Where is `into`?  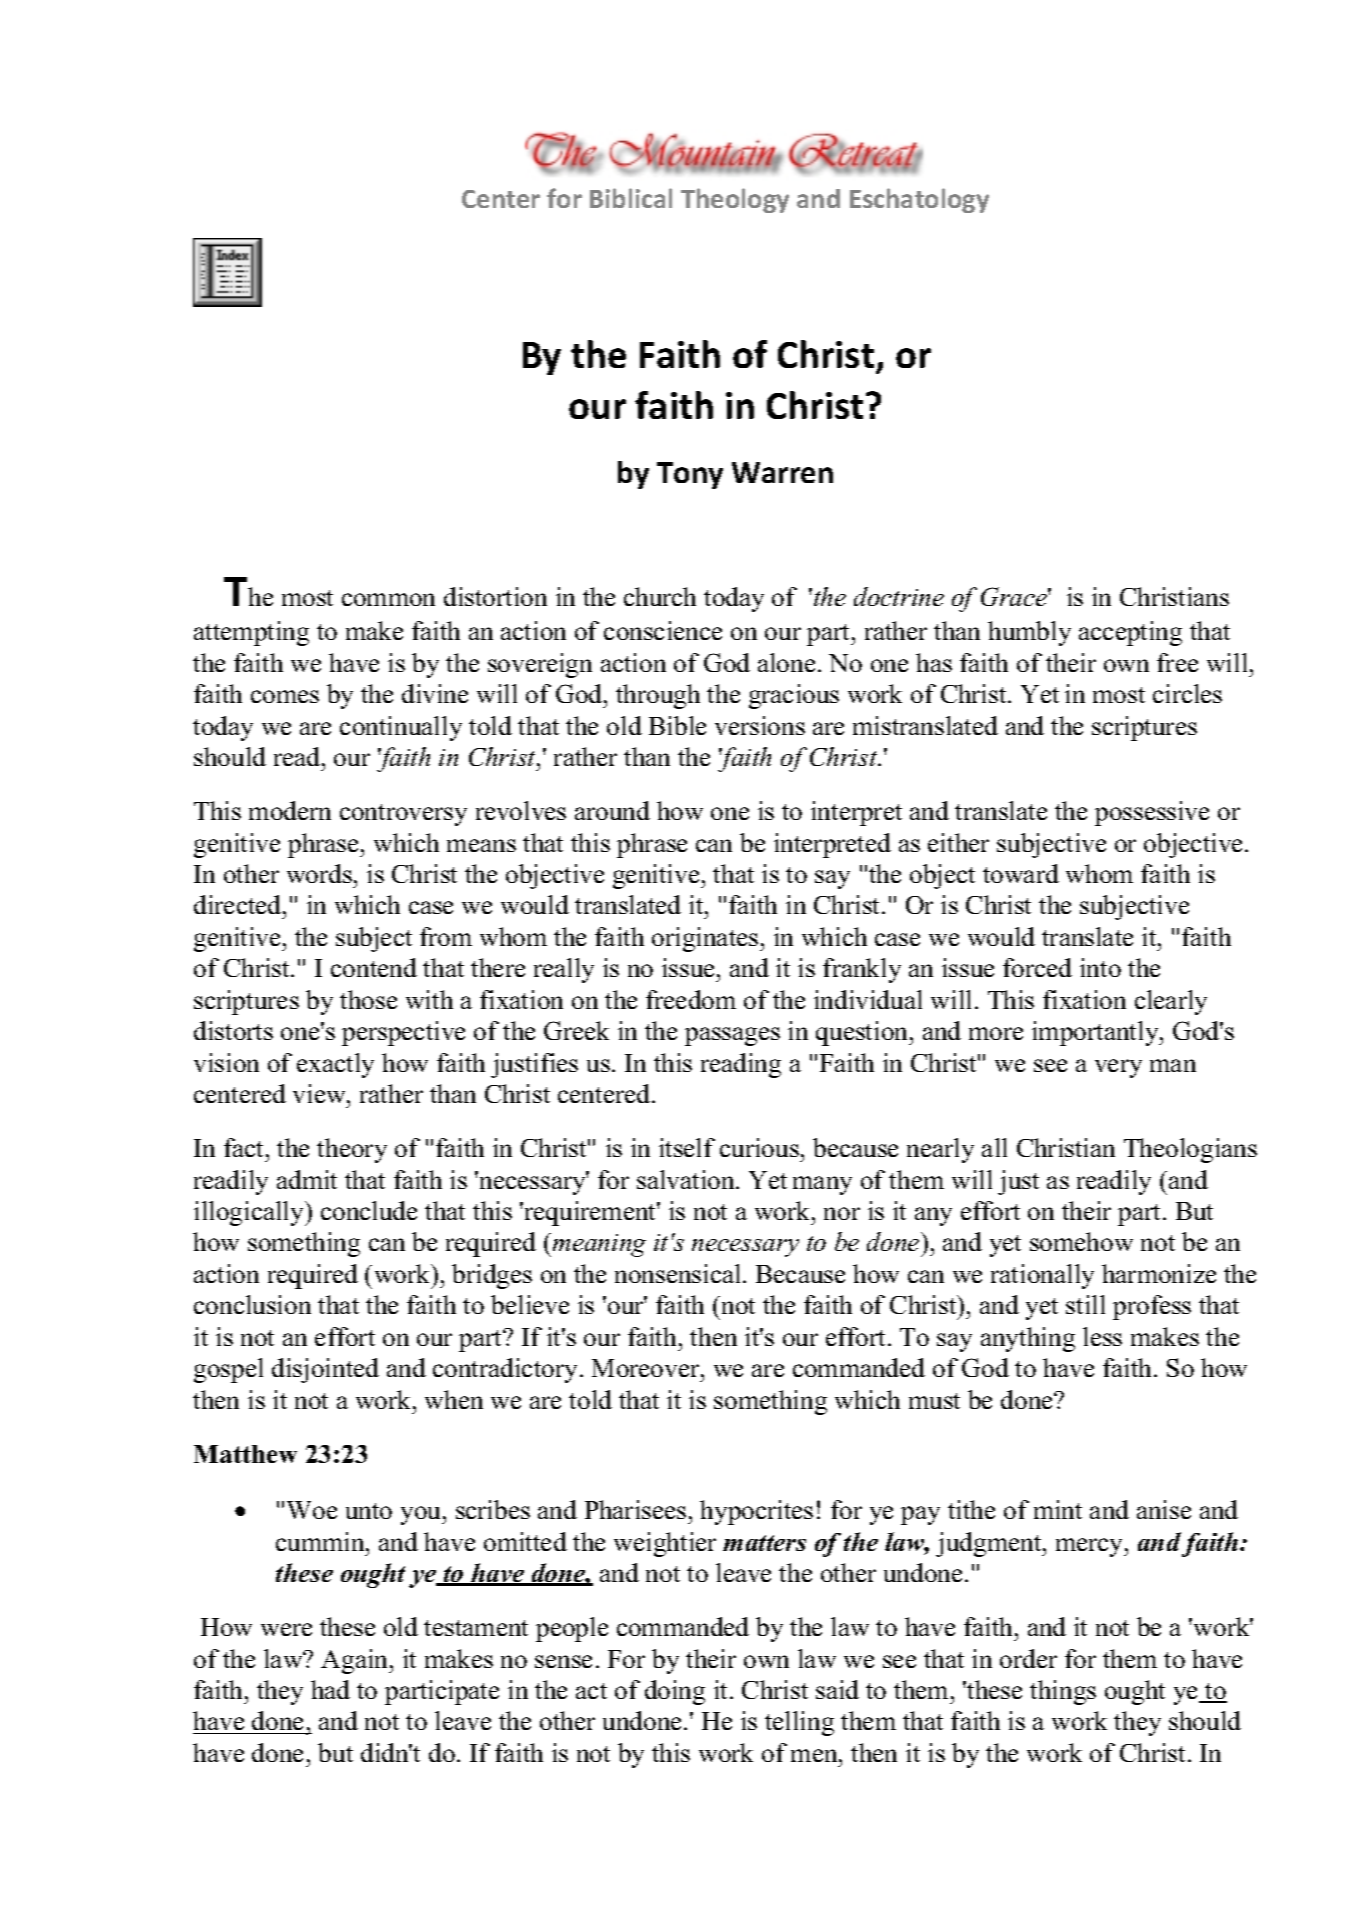 into is located at coordinates (1100, 967).
